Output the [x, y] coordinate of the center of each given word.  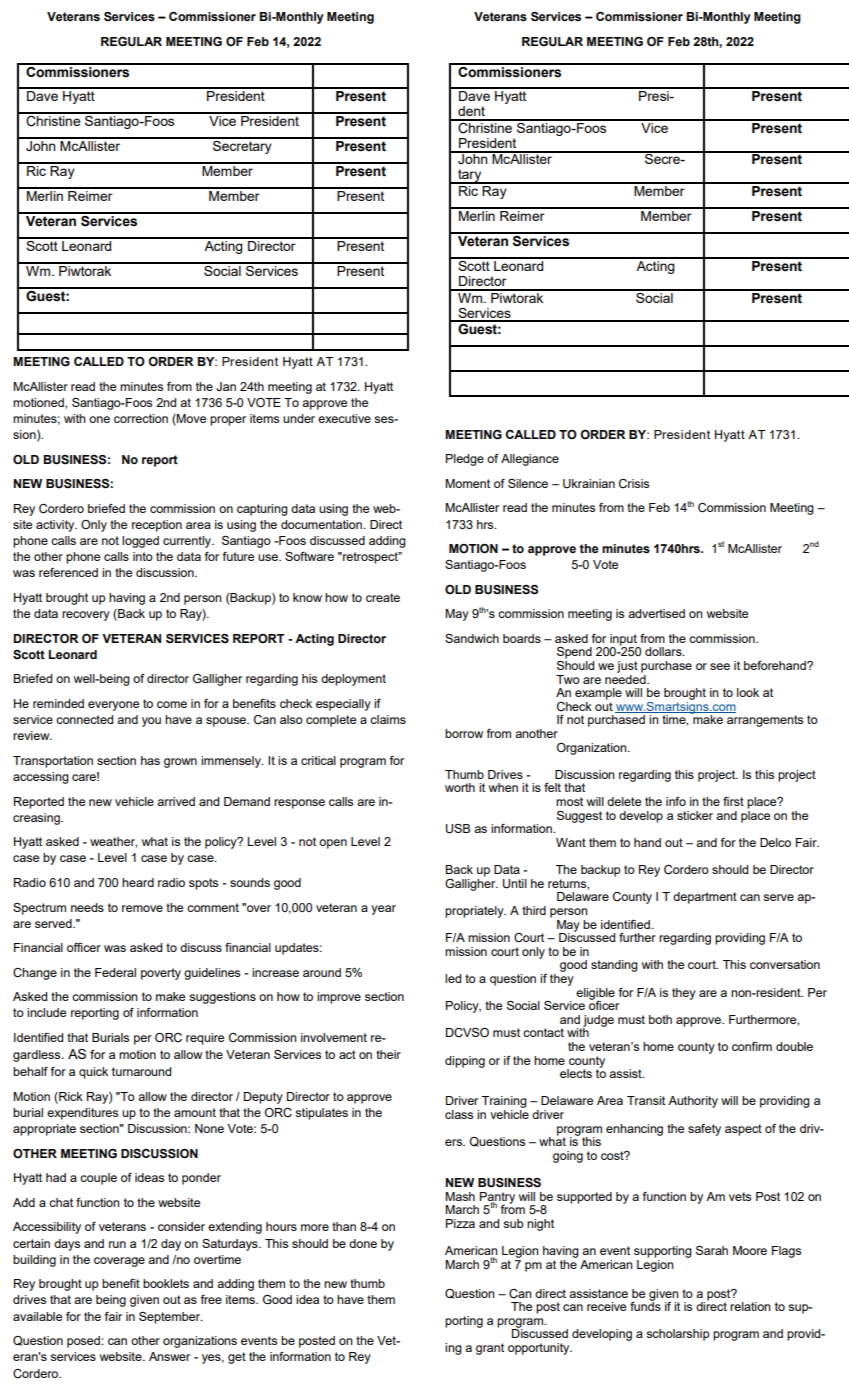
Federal [115, 972]
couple [98, 1179]
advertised [656, 613]
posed [84, 1342]
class [459, 1114]
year [383, 910]
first [733, 801]
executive [344, 418]
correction [141, 418]
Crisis [634, 484]
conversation [785, 964]
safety [704, 1130]
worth [460, 787]
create [383, 597]
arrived [176, 801]
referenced [68, 572]
